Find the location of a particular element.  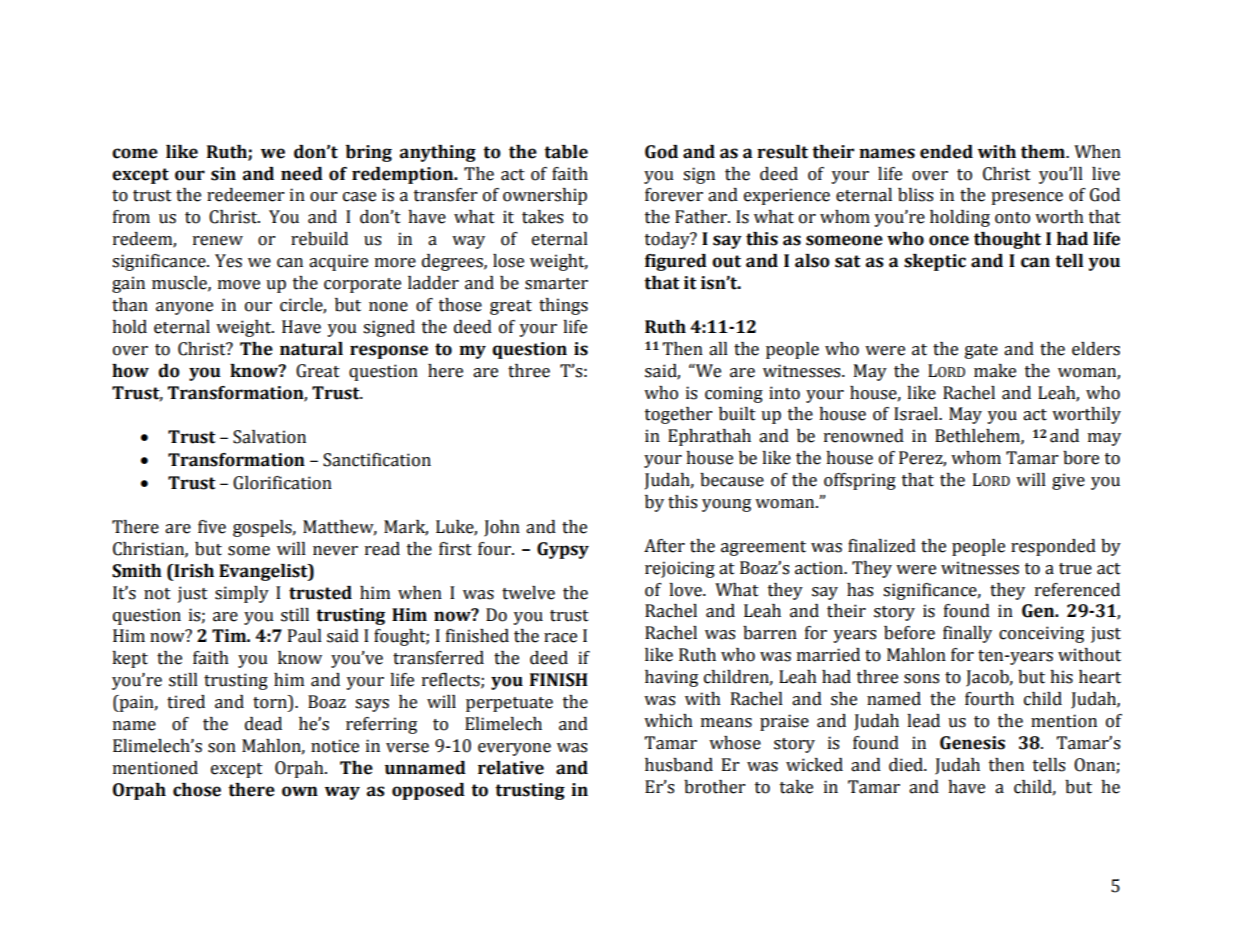

sin is located at coordinates (223, 174).
